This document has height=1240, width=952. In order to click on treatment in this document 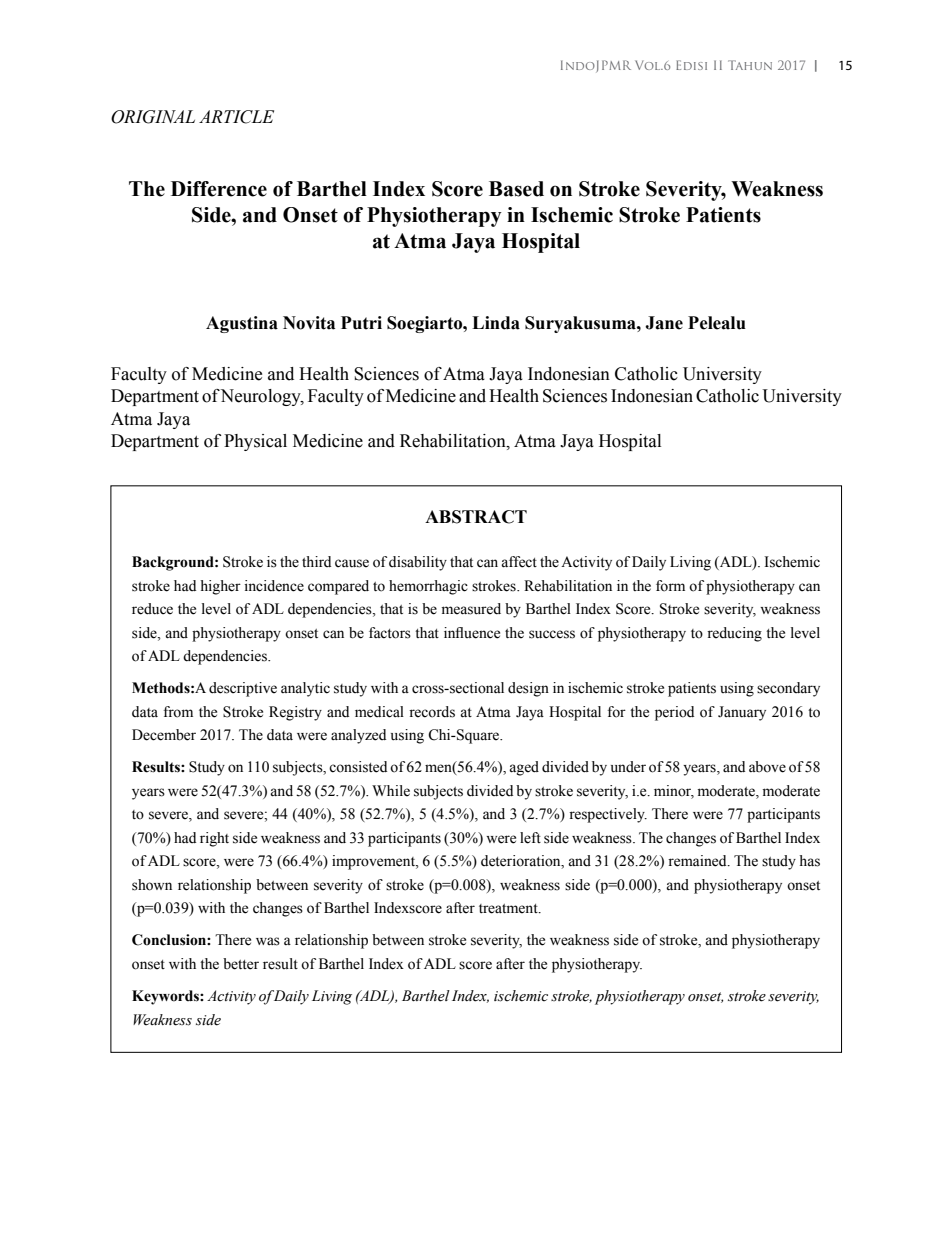, I will do `click(509, 909)`.
